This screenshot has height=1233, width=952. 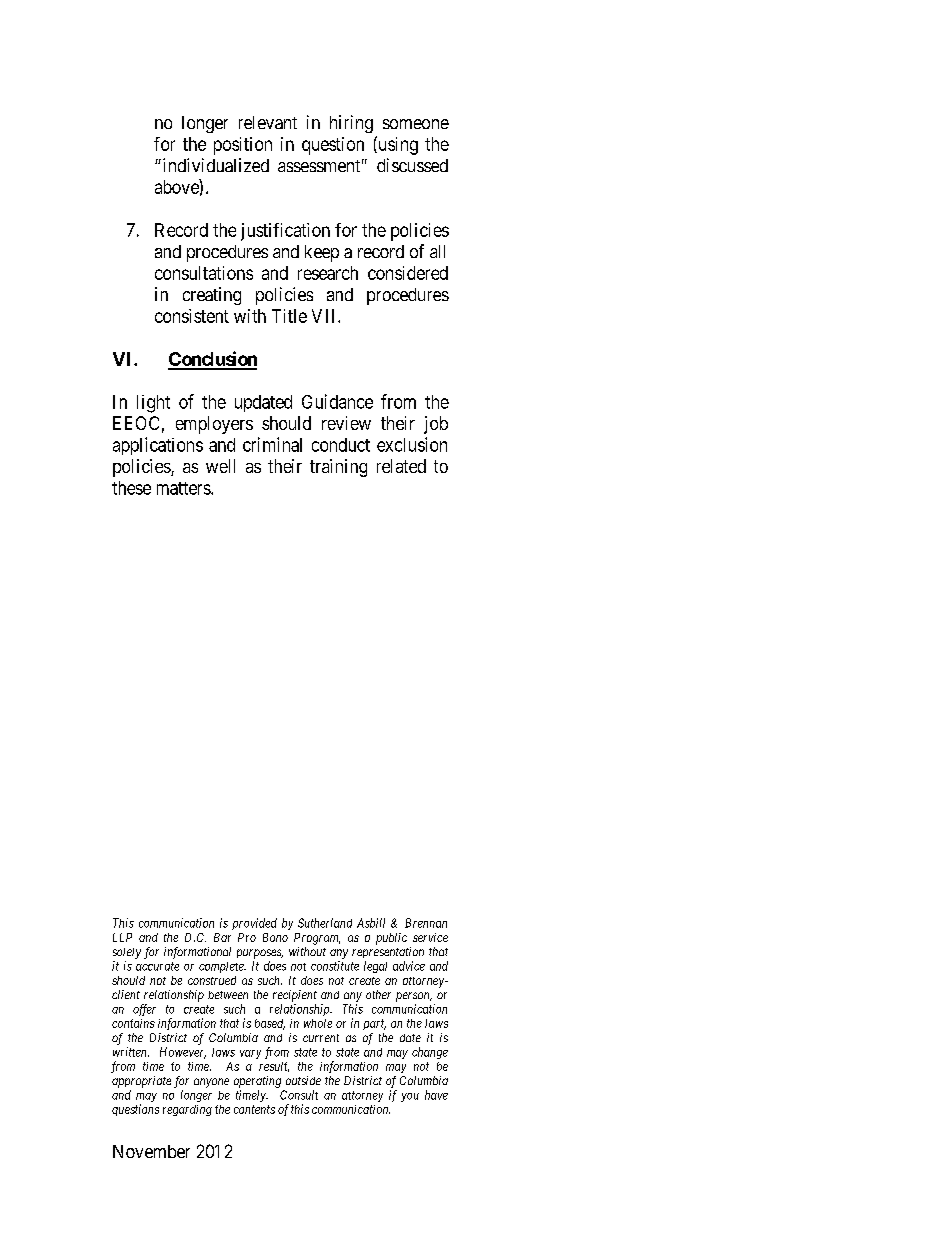 I want to click on criminal, so click(x=272, y=444).
